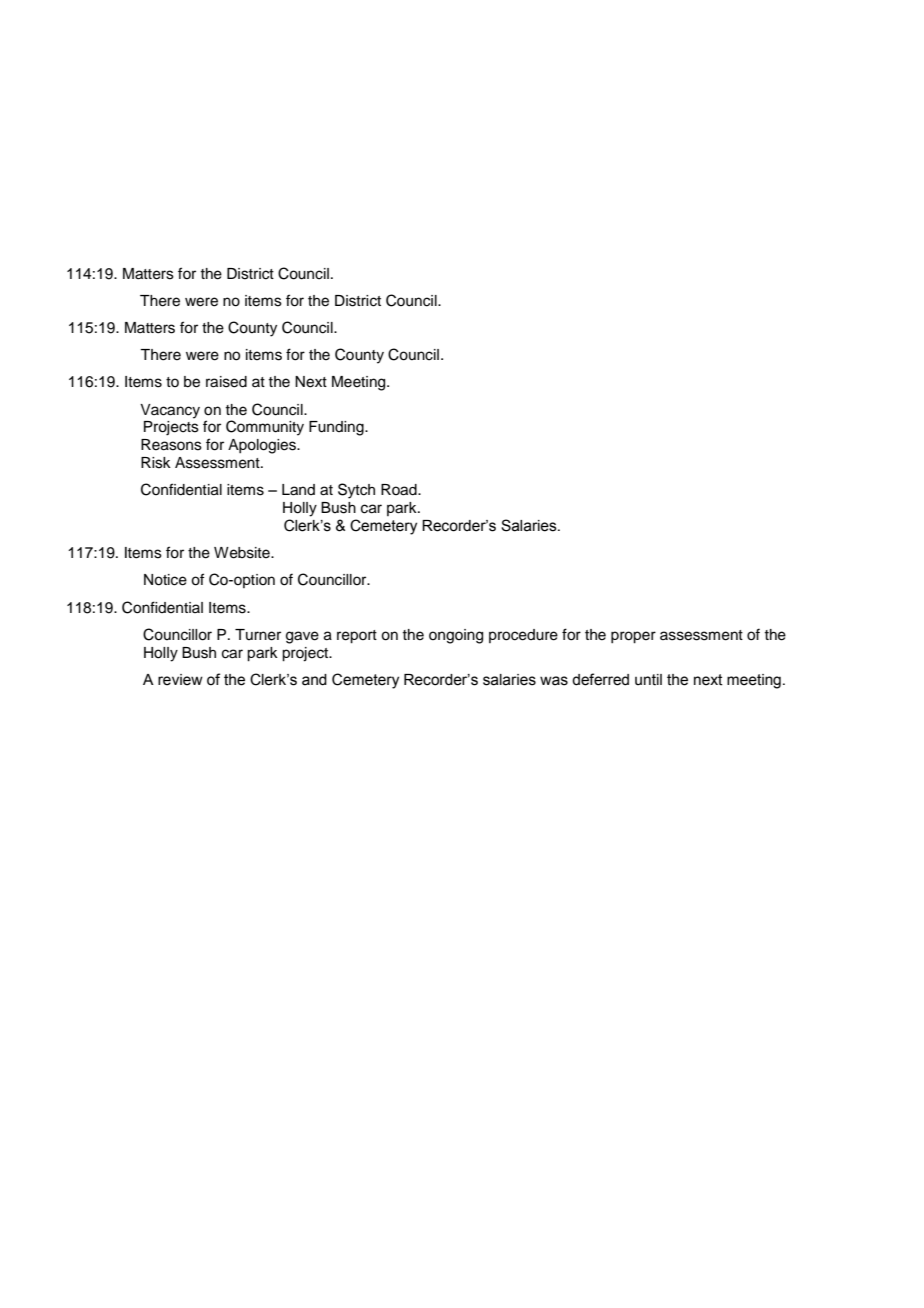  I want to click on Community, so click(265, 428).
